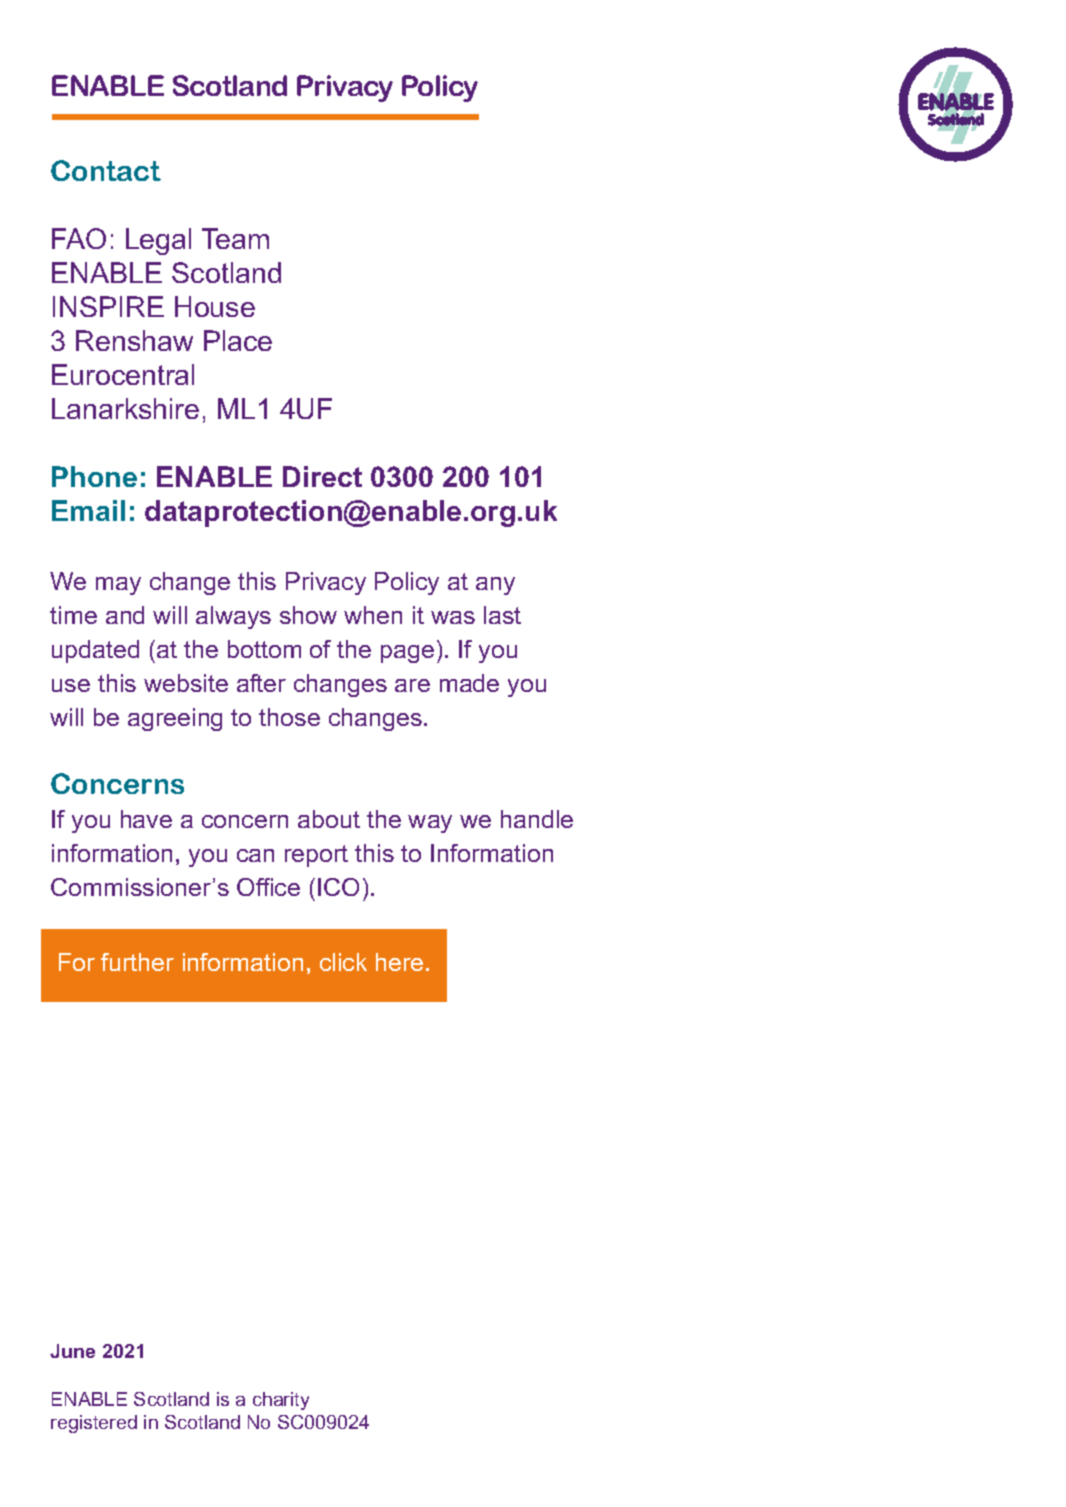  What do you see at coordinates (495, 586) in the document?
I see `any` at bounding box center [495, 586].
